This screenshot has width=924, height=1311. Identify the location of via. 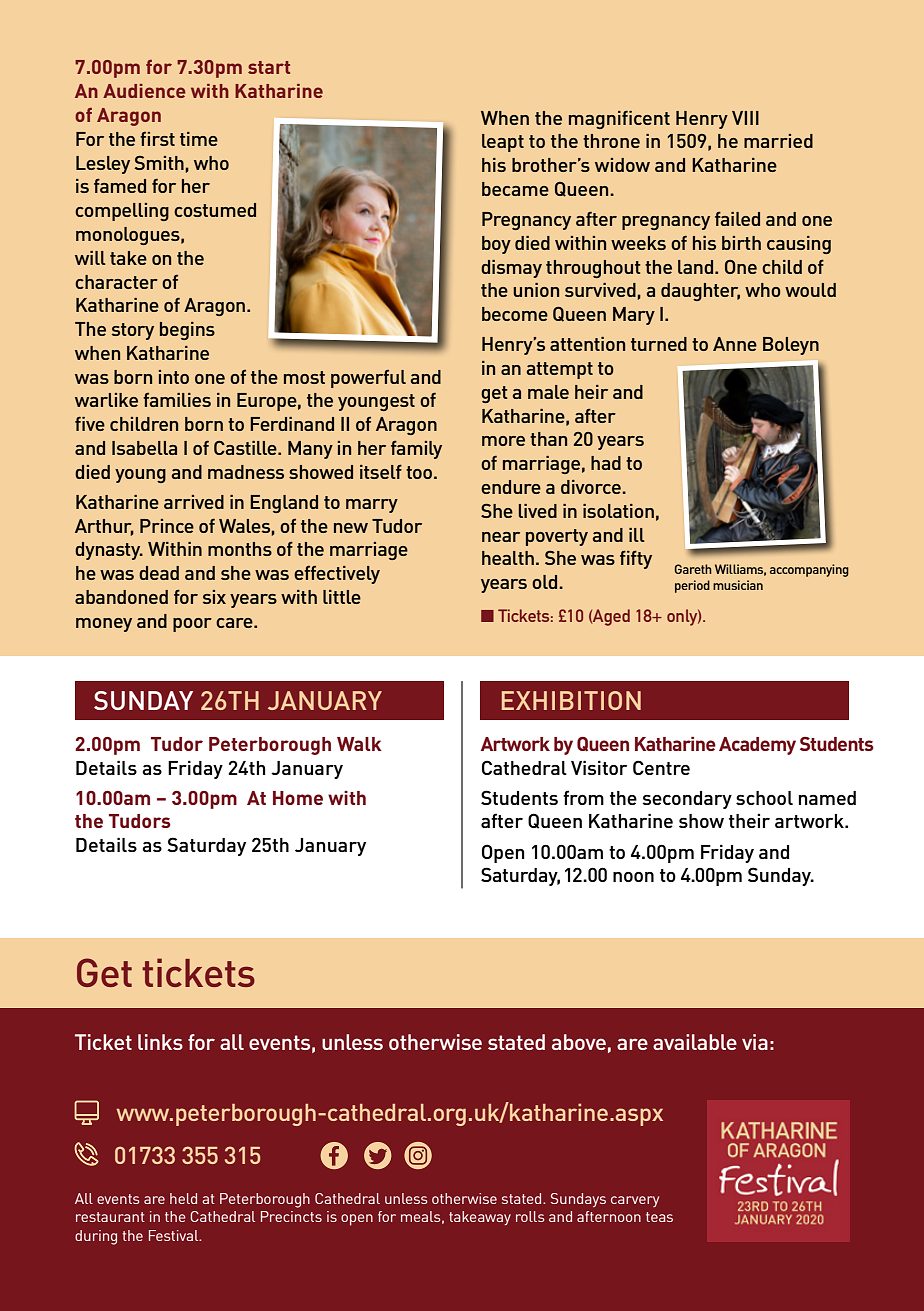
(755, 1042).
